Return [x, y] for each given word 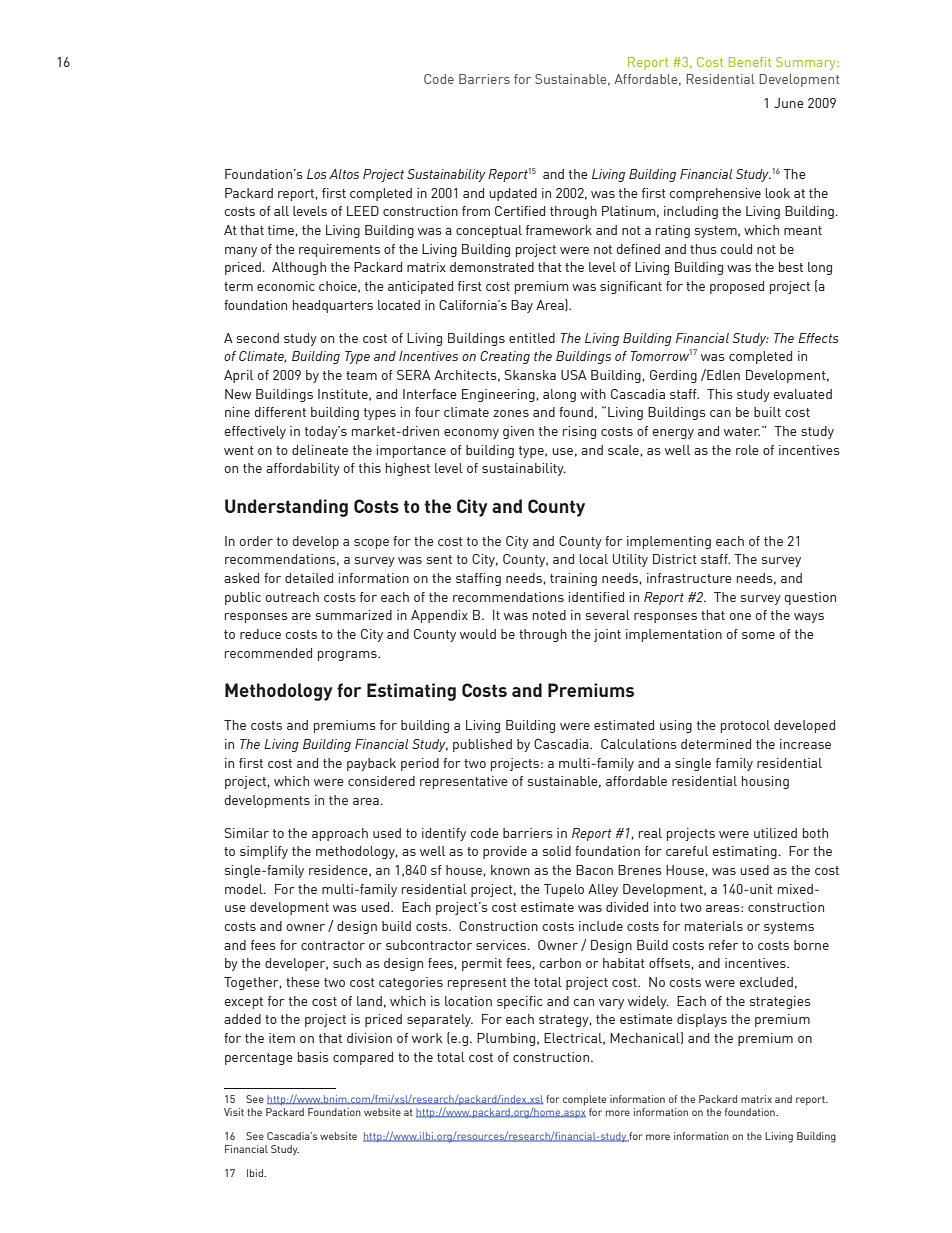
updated [513, 194]
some [758, 635]
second [258, 338]
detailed [309, 578]
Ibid [256, 1173]
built [767, 412]
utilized [775, 833]
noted [549, 615]
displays [702, 1020]
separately [440, 1020]
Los [316, 174]
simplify [264, 852]
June [789, 103]
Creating [505, 357]
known [510, 870]
